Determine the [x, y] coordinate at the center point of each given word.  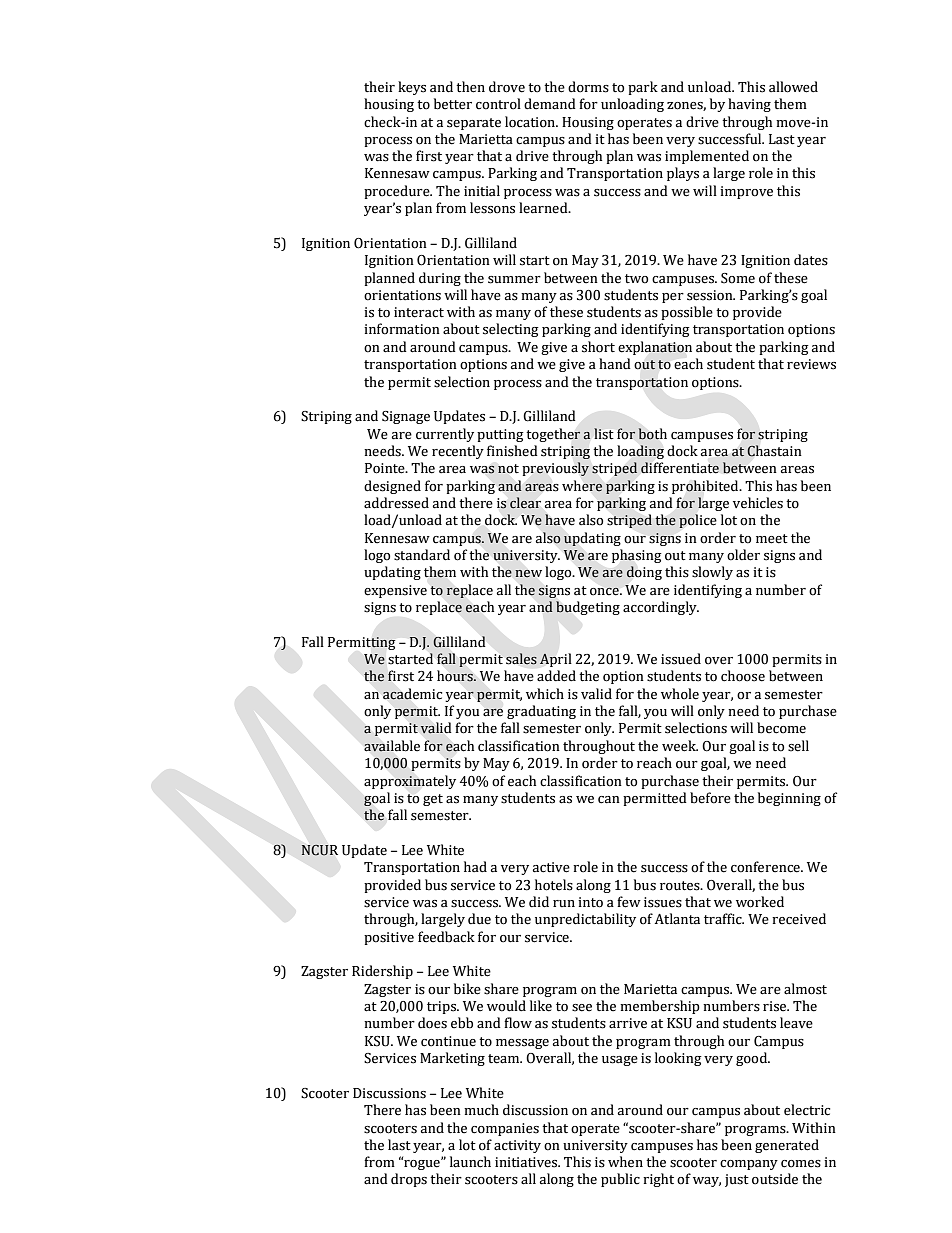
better [453, 104]
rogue [422, 1164]
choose [743, 676]
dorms [588, 87]
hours [456, 676]
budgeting [588, 608]
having [749, 105]
